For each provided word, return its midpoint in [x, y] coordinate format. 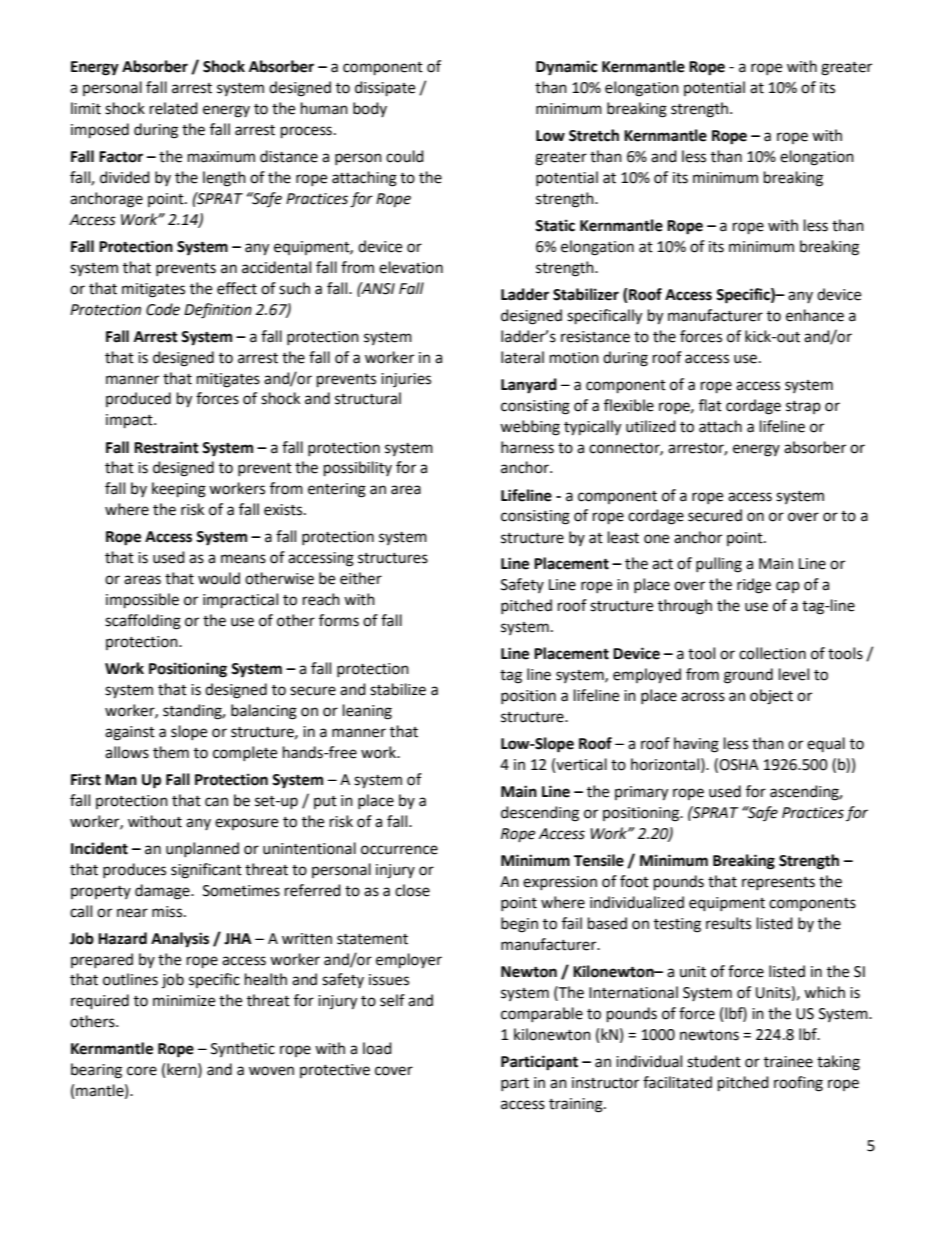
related [174, 108]
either [361, 578]
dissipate [385, 89]
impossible [142, 601]
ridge [754, 586]
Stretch [594, 135]
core [142, 1071]
